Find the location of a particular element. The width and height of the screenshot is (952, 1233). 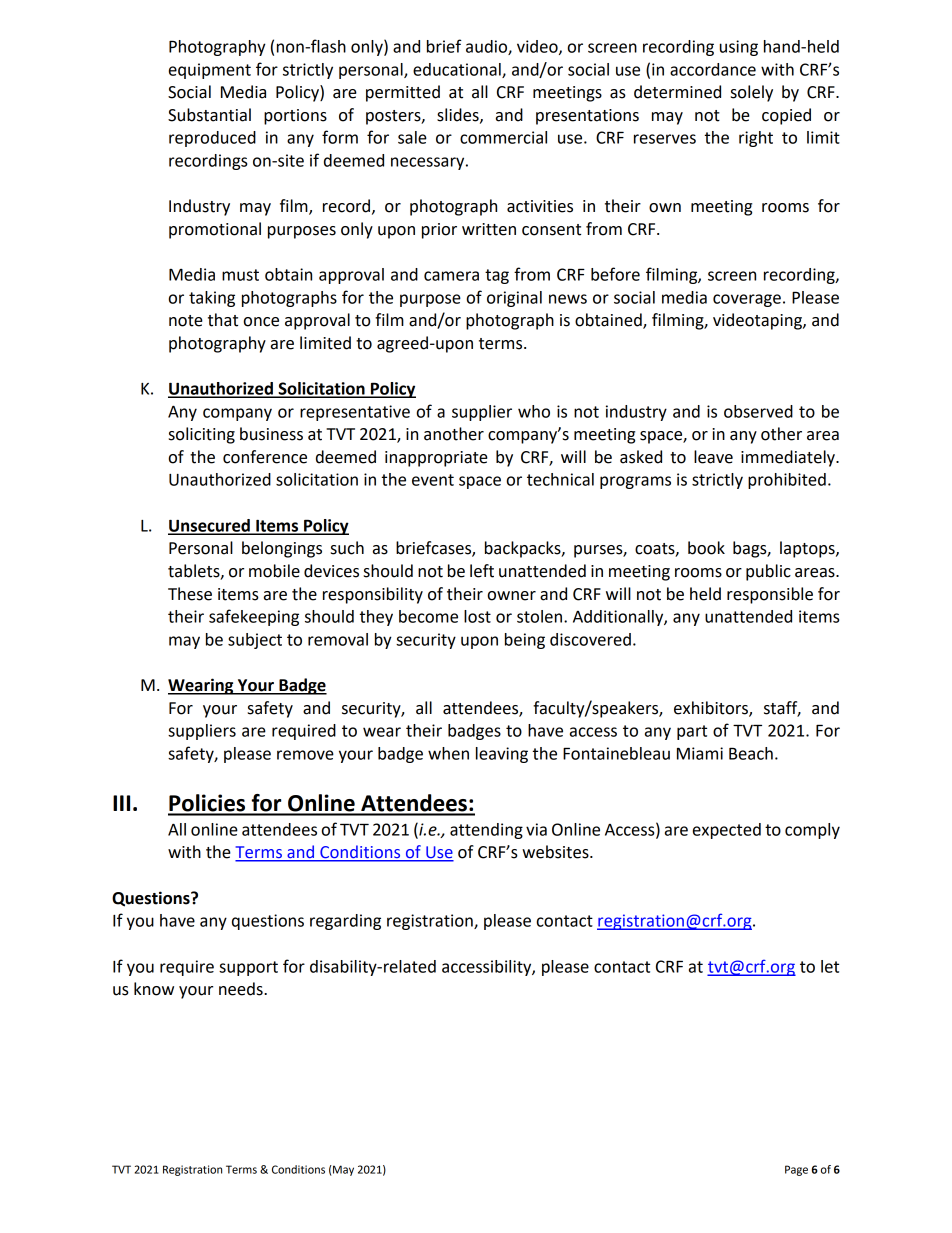

when is located at coordinates (448, 753).
